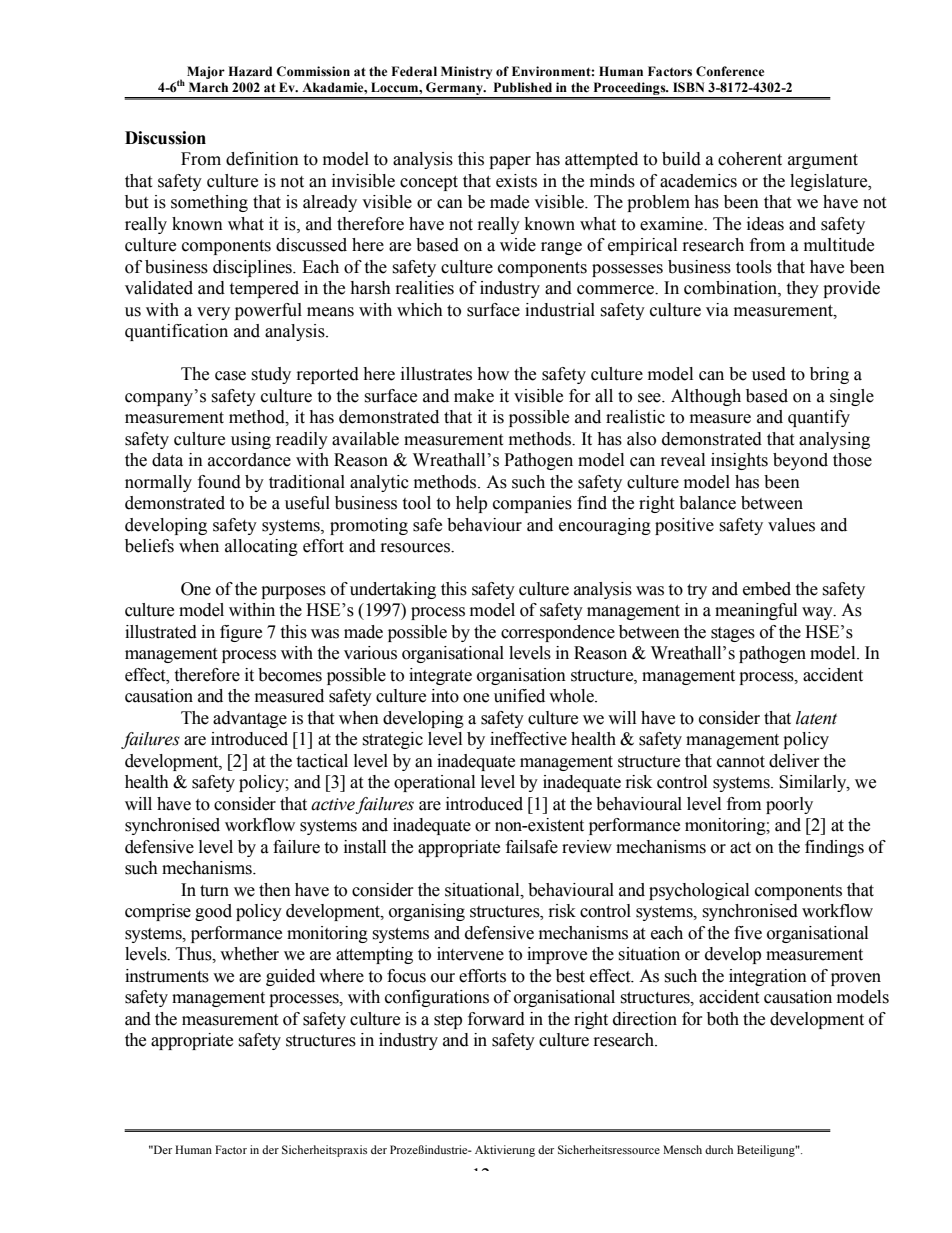 Image resolution: width=952 pixels, height=1233 pixels. What do you see at coordinates (523, 87) in the screenshot?
I see `Published` at bounding box center [523, 87].
